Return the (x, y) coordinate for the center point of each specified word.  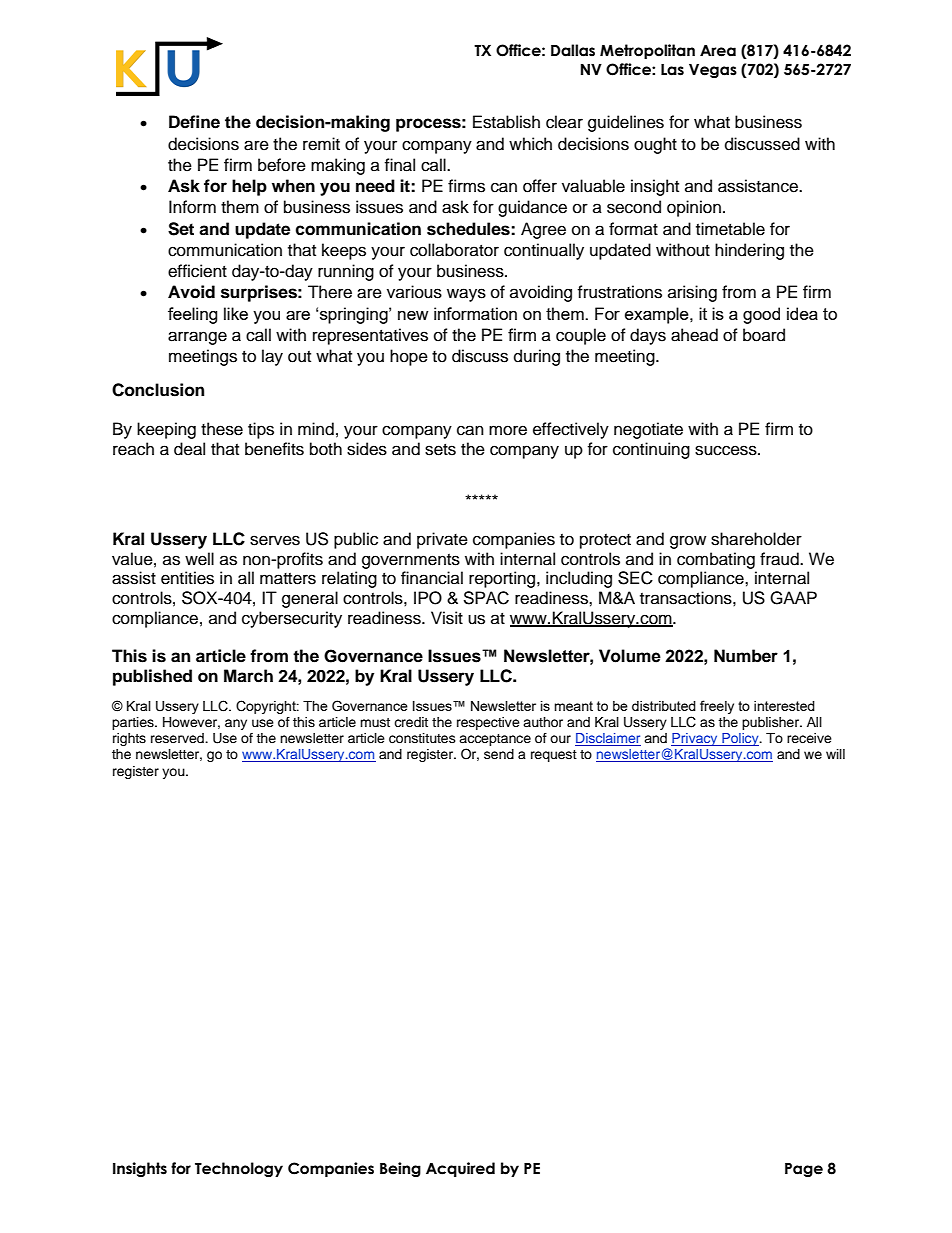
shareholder (756, 539)
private (442, 540)
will (835, 754)
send (499, 754)
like (236, 313)
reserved (178, 738)
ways (466, 295)
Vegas (713, 71)
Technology (239, 1169)
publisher (771, 723)
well (199, 559)
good (761, 315)
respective (488, 723)
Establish (506, 122)
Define (194, 122)
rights (129, 739)
